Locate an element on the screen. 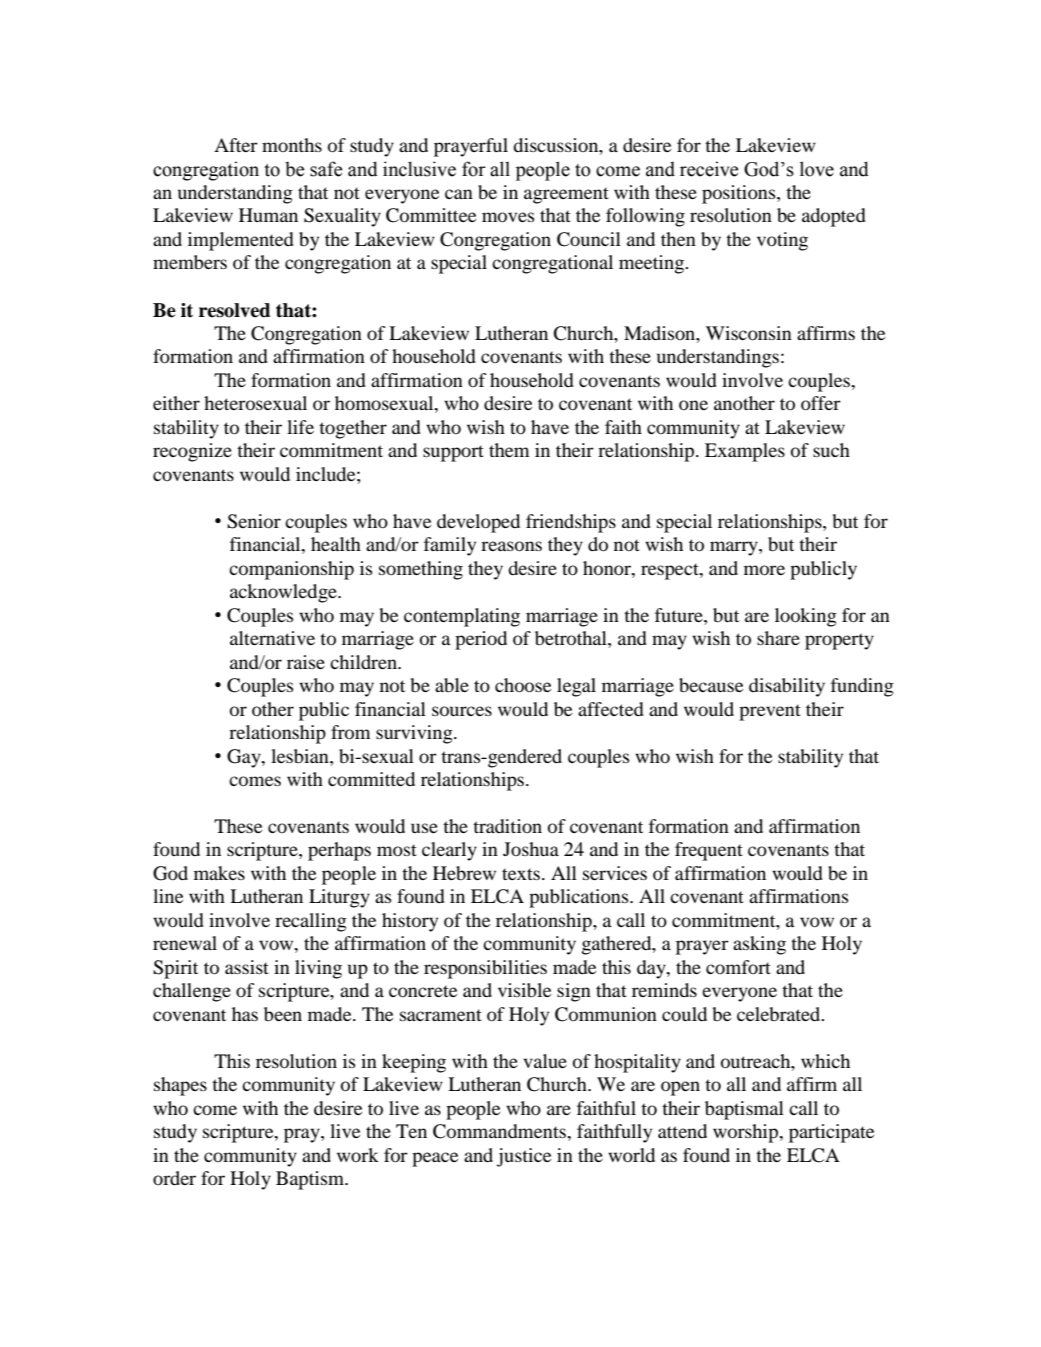  alternative is located at coordinates (272, 638).
